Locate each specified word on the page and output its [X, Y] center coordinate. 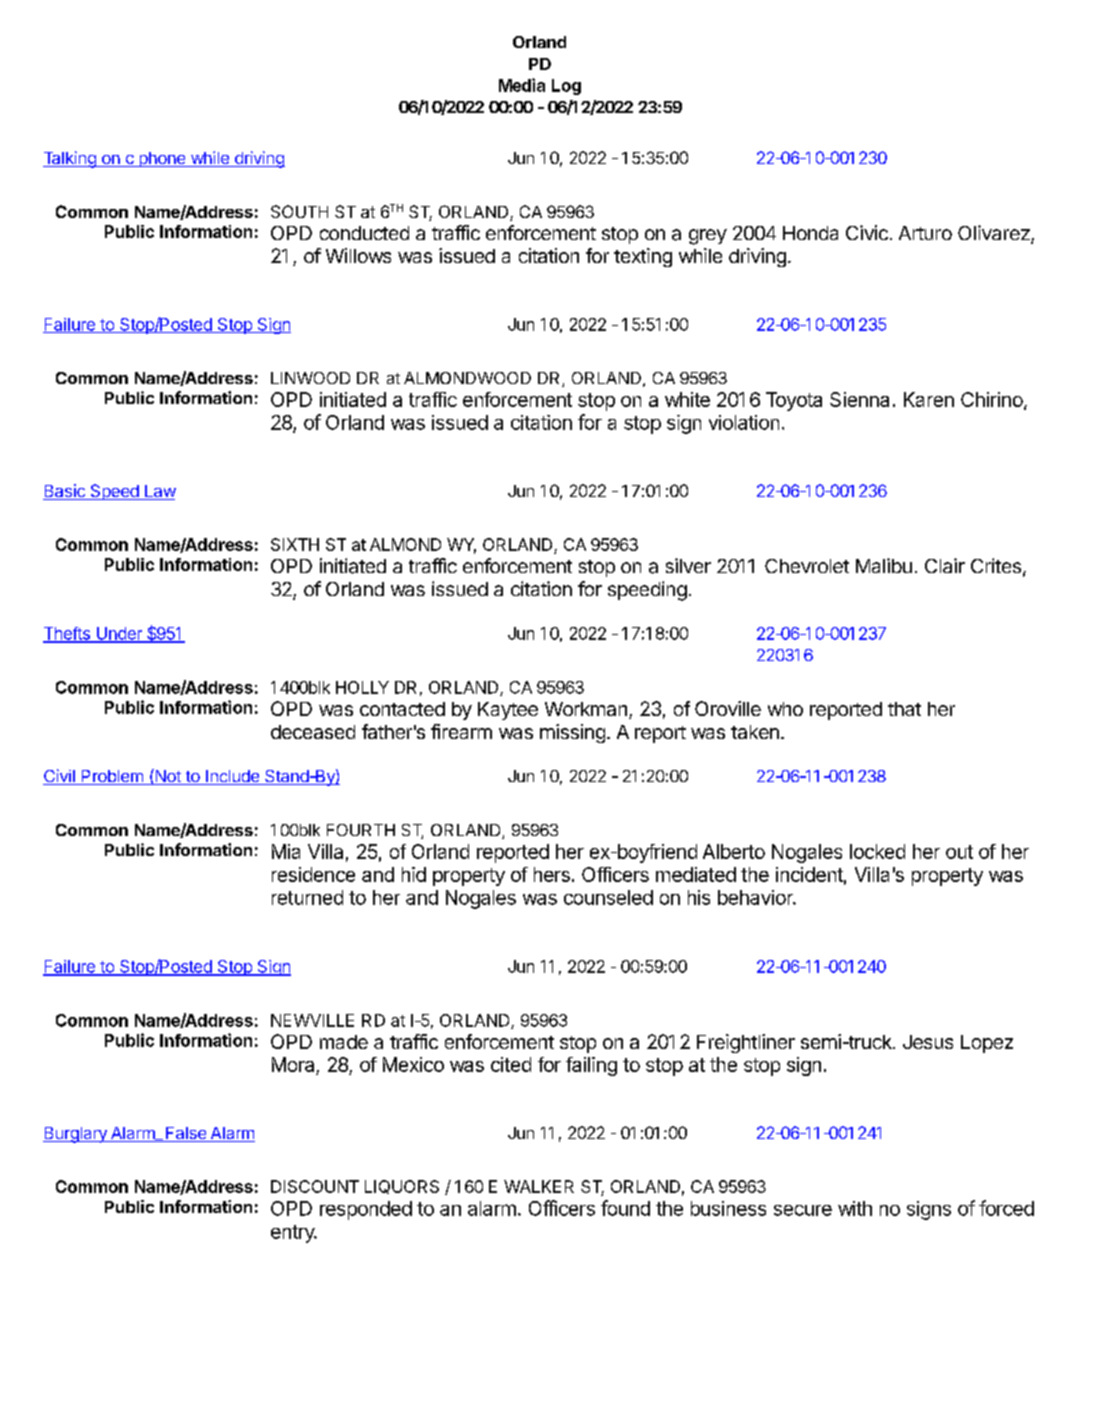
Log [566, 87]
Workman [586, 709]
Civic [867, 232]
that [904, 709]
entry [293, 1234]
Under [119, 634]
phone [162, 159]
